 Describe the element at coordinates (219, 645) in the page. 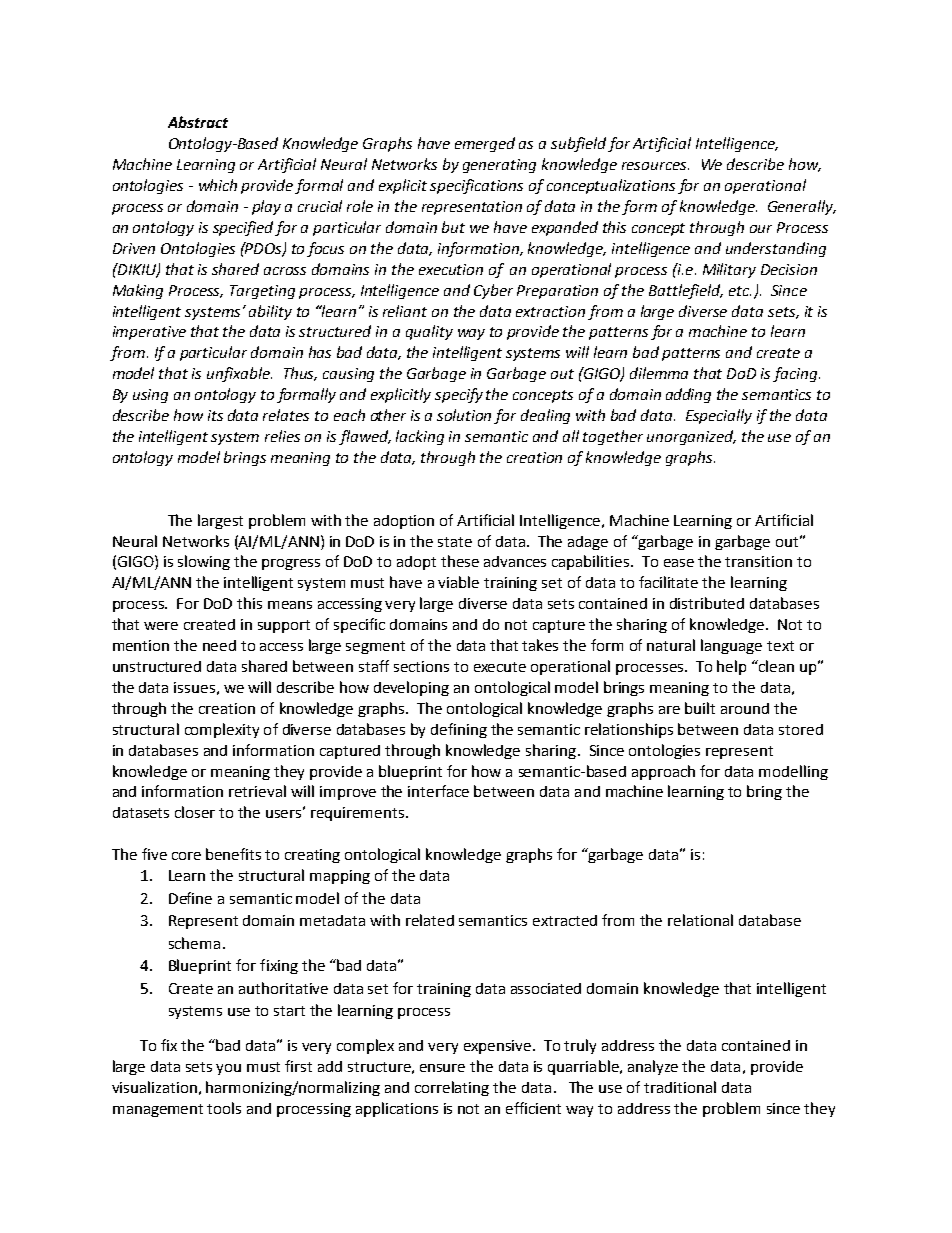

I see `need` at that location.
